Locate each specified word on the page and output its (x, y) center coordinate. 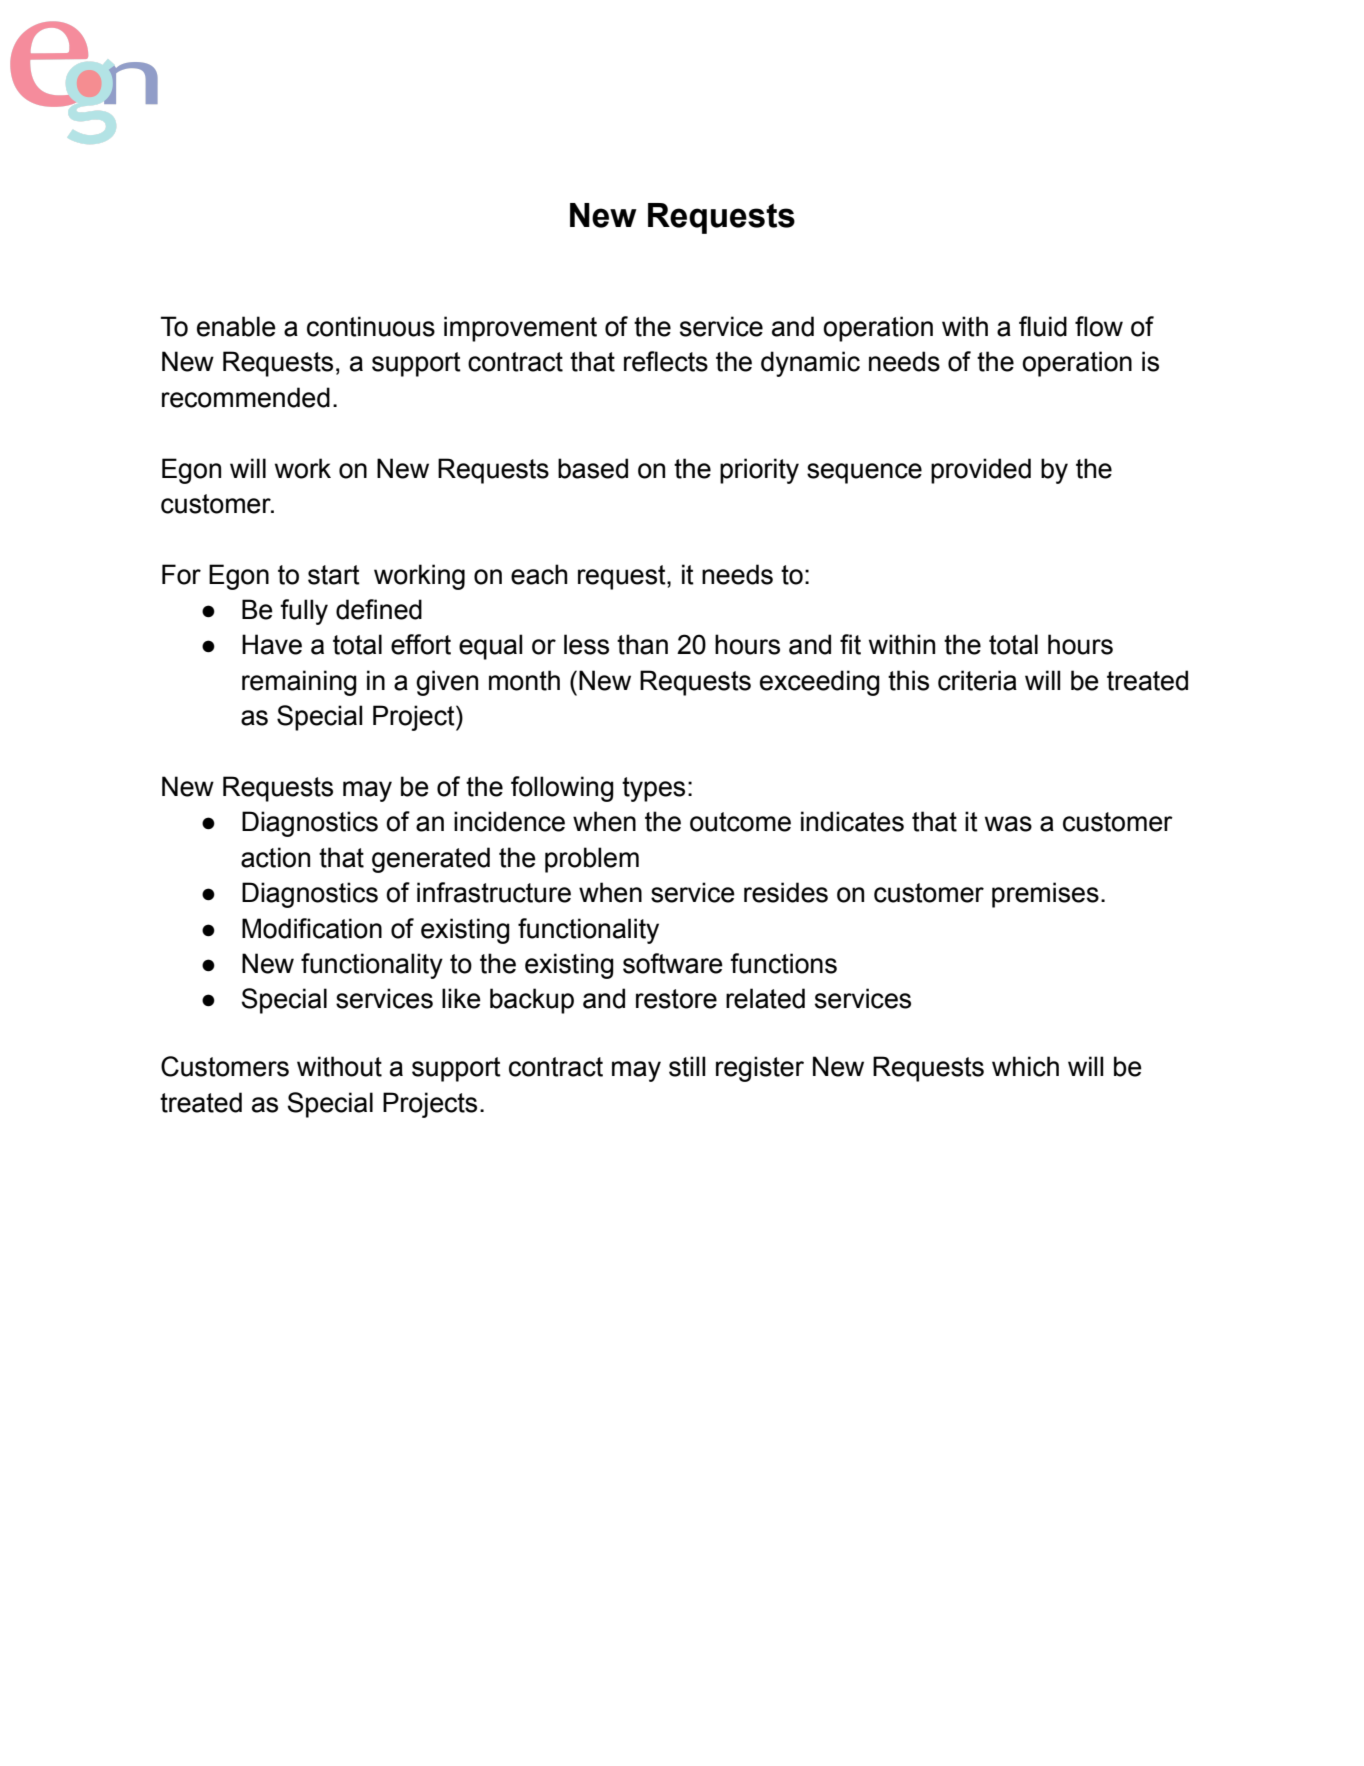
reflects (666, 361)
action (275, 857)
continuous (371, 326)
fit (850, 644)
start (334, 575)
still (687, 1066)
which (1025, 1066)
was (1008, 824)
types (653, 789)
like (461, 998)
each (539, 574)
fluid (1043, 326)
